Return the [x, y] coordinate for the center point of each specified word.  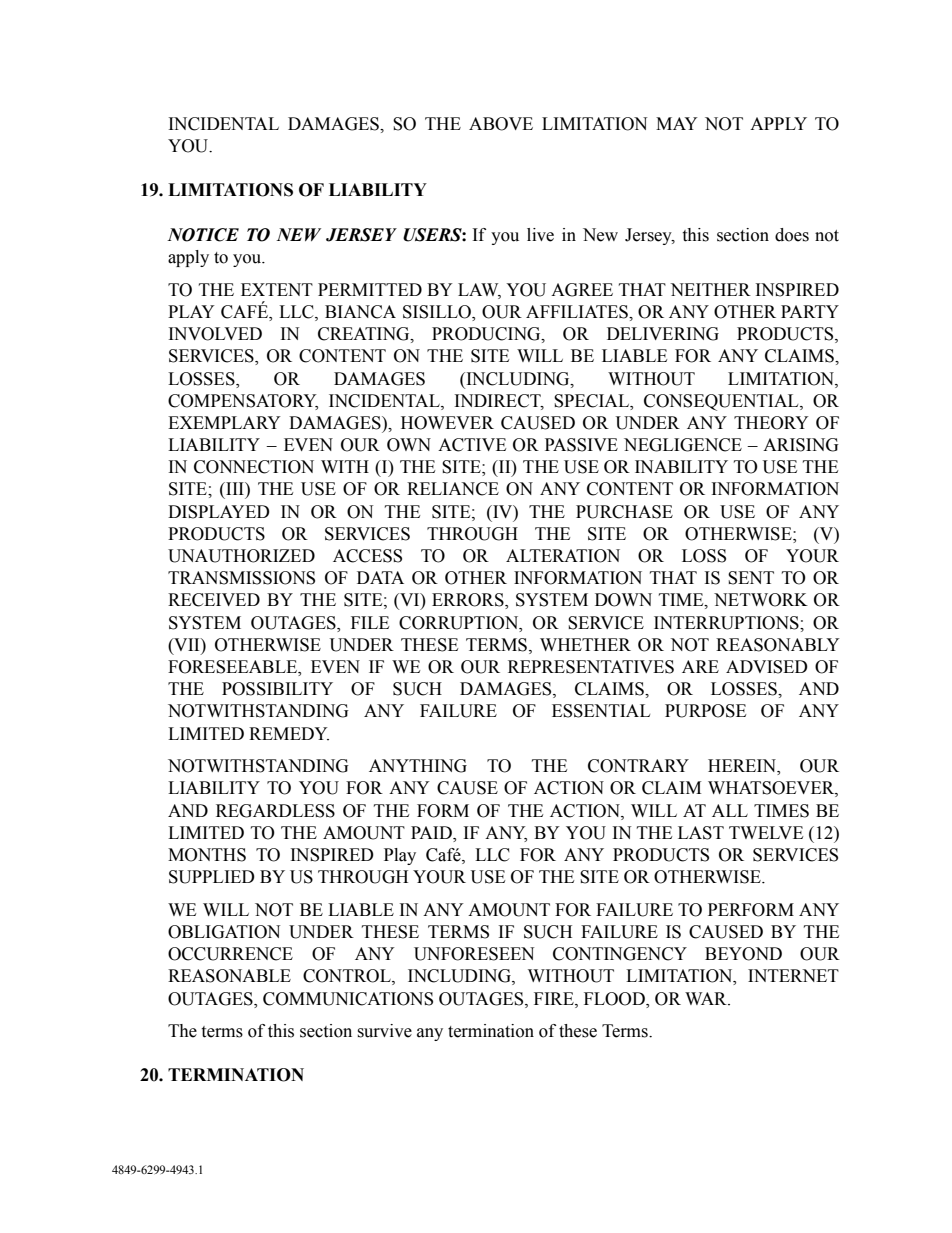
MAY [677, 123]
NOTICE [203, 235]
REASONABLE [229, 976]
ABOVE [501, 124]
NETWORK [761, 600]
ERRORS [469, 601]
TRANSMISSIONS [241, 578]
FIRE [555, 999]
